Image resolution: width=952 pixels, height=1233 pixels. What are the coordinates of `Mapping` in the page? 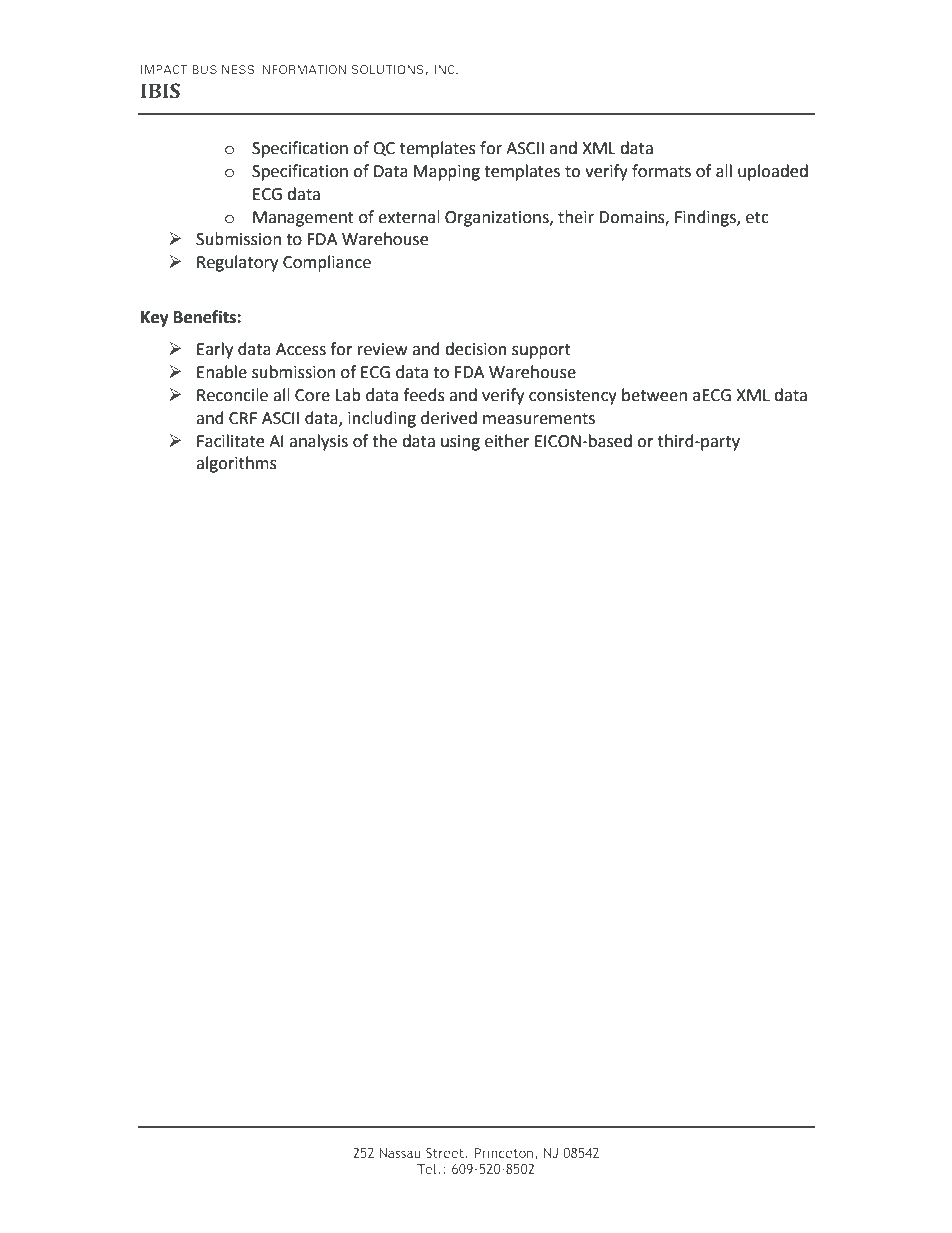 It's located at (447, 173).
